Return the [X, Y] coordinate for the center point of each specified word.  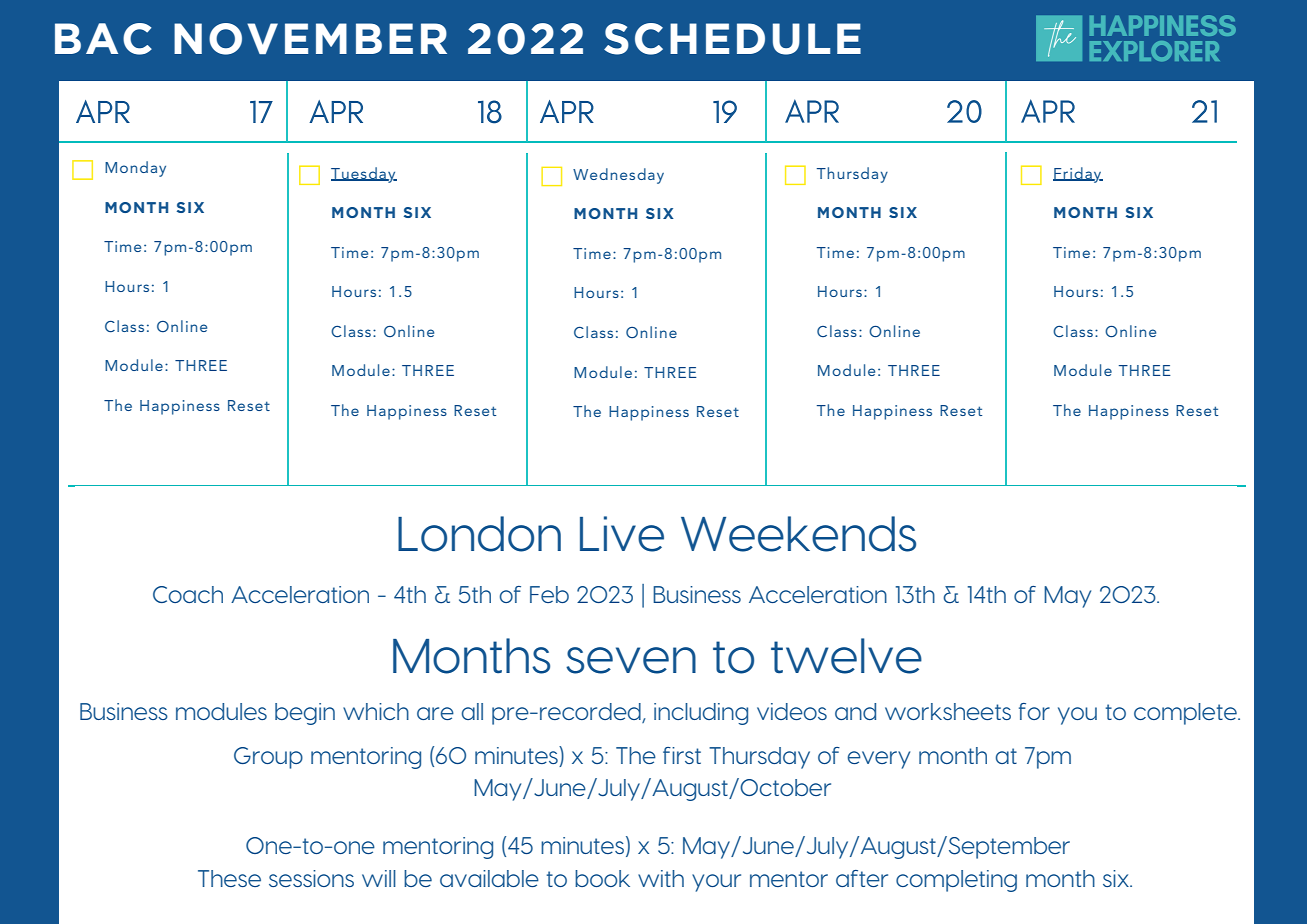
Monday [135, 169]
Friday [1078, 175]
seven [631, 660]
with [661, 878]
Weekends [798, 534]
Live [622, 534]
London [479, 534]
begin [305, 714]
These [229, 878]
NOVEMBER [310, 39]
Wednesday [618, 176]
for [1034, 711]
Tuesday [364, 175]
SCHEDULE [732, 39]
